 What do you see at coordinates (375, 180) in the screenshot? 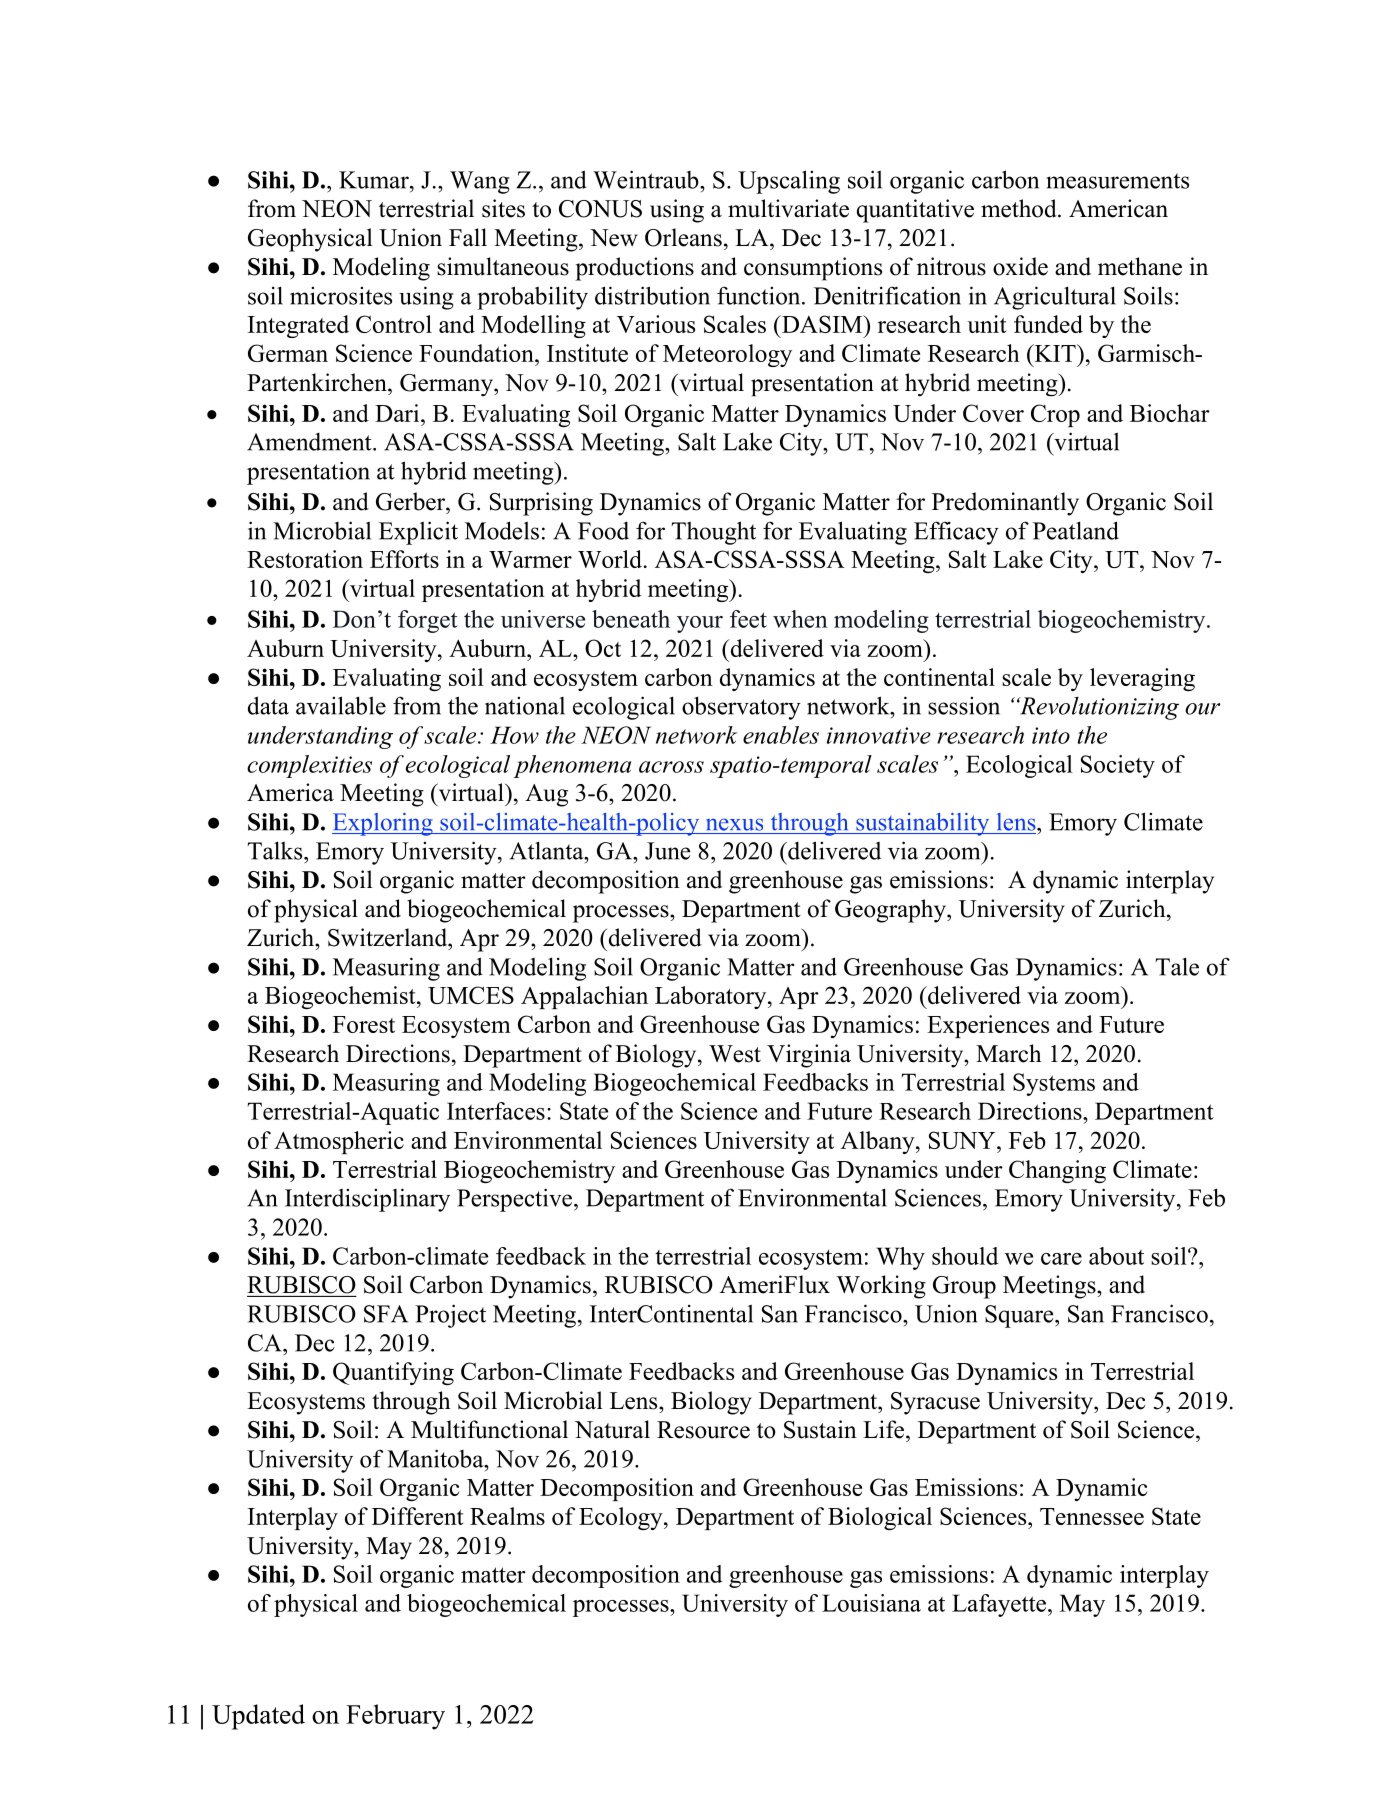
I see `Kumar` at bounding box center [375, 180].
